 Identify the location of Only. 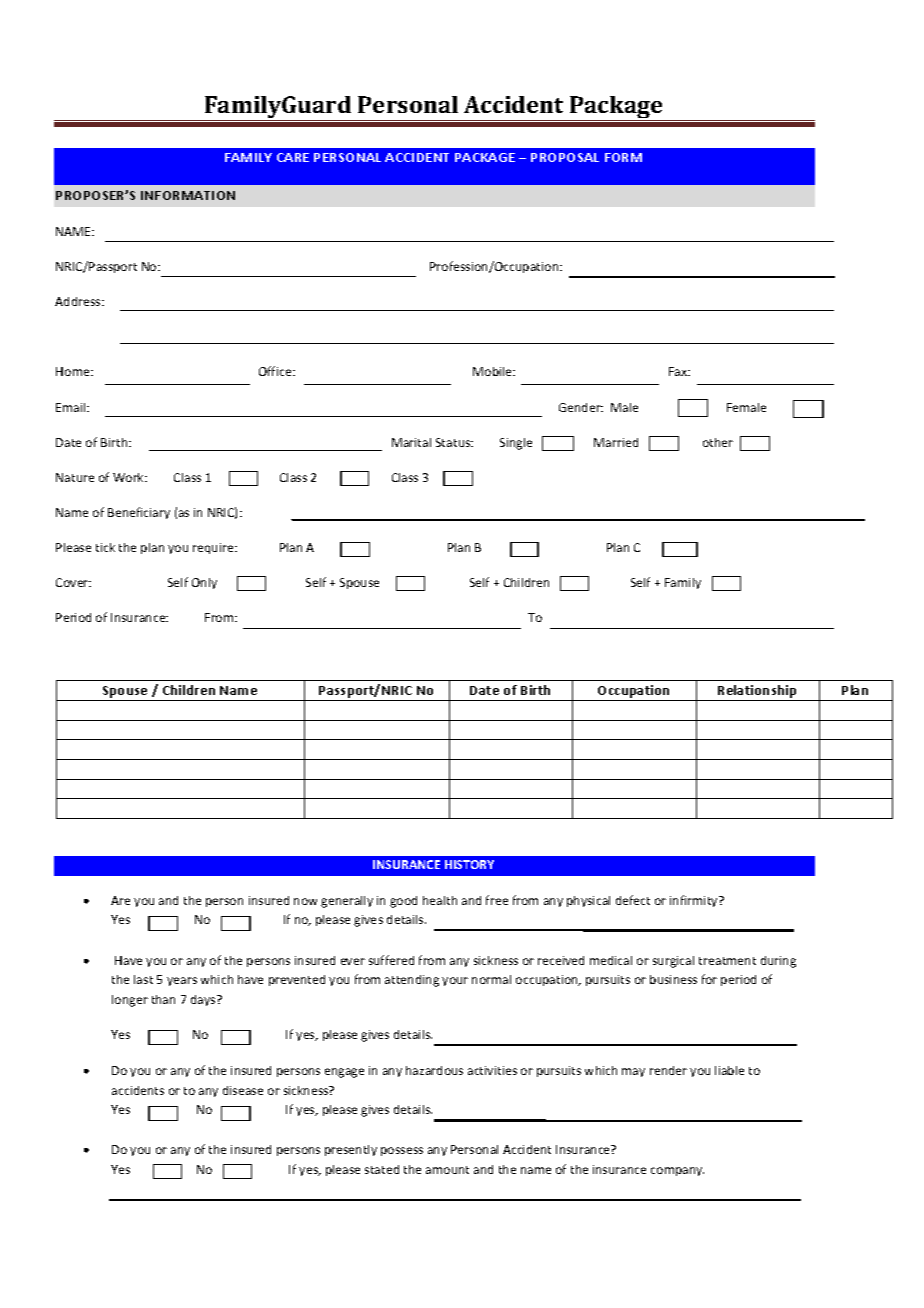
(204, 583).
